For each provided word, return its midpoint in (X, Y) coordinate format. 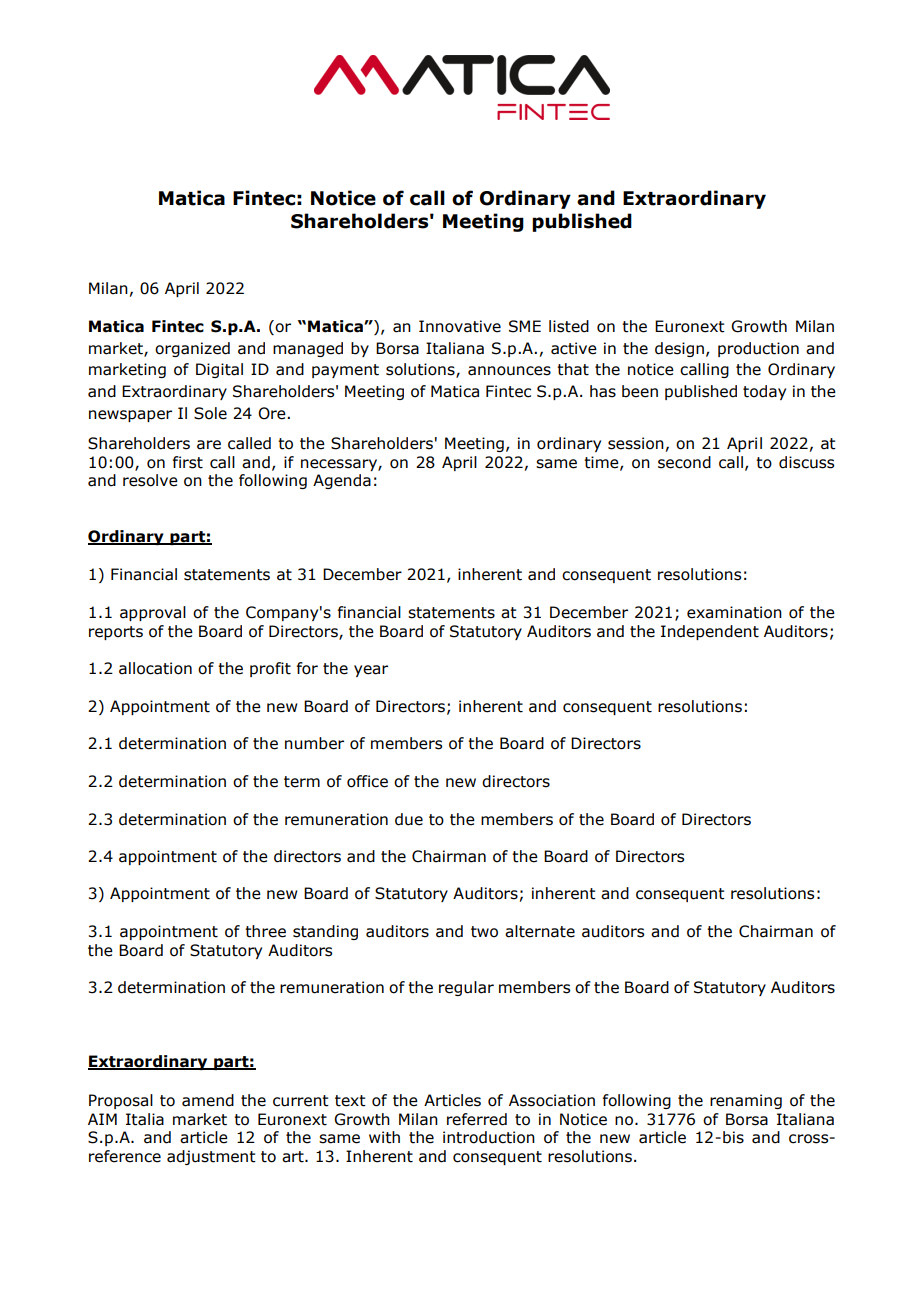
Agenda (342, 481)
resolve (150, 480)
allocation (155, 668)
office (367, 781)
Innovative (460, 326)
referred (477, 1119)
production (758, 349)
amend (208, 1100)
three (265, 931)
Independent (710, 632)
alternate (540, 931)
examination (734, 612)
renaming (746, 1101)
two (484, 932)
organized (192, 349)
